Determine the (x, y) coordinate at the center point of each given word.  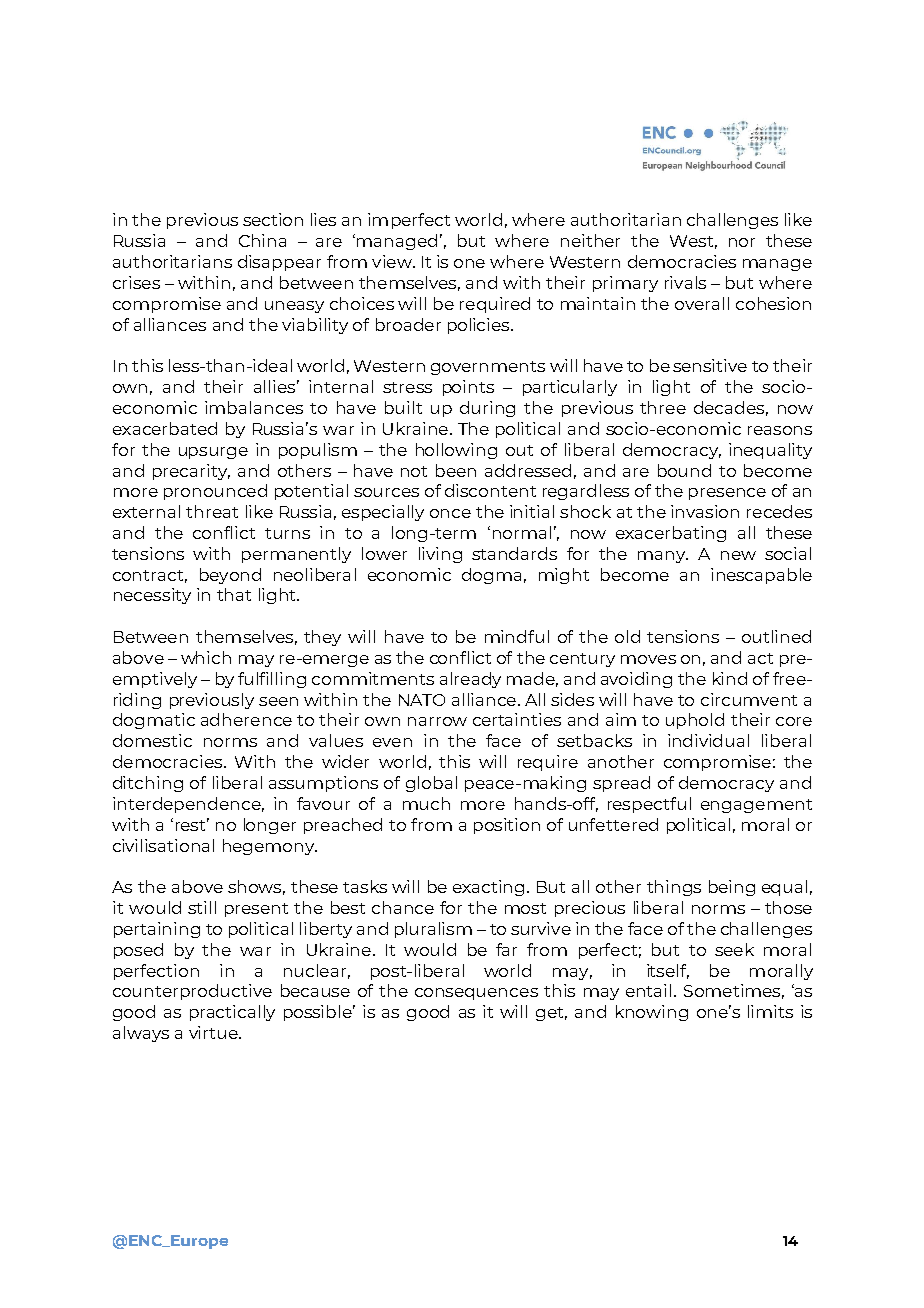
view (393, 261)
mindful (517, 636)
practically (232, 1013)
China (262, 240)
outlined (776, 636)
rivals (685, 282)
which (206, 657)
